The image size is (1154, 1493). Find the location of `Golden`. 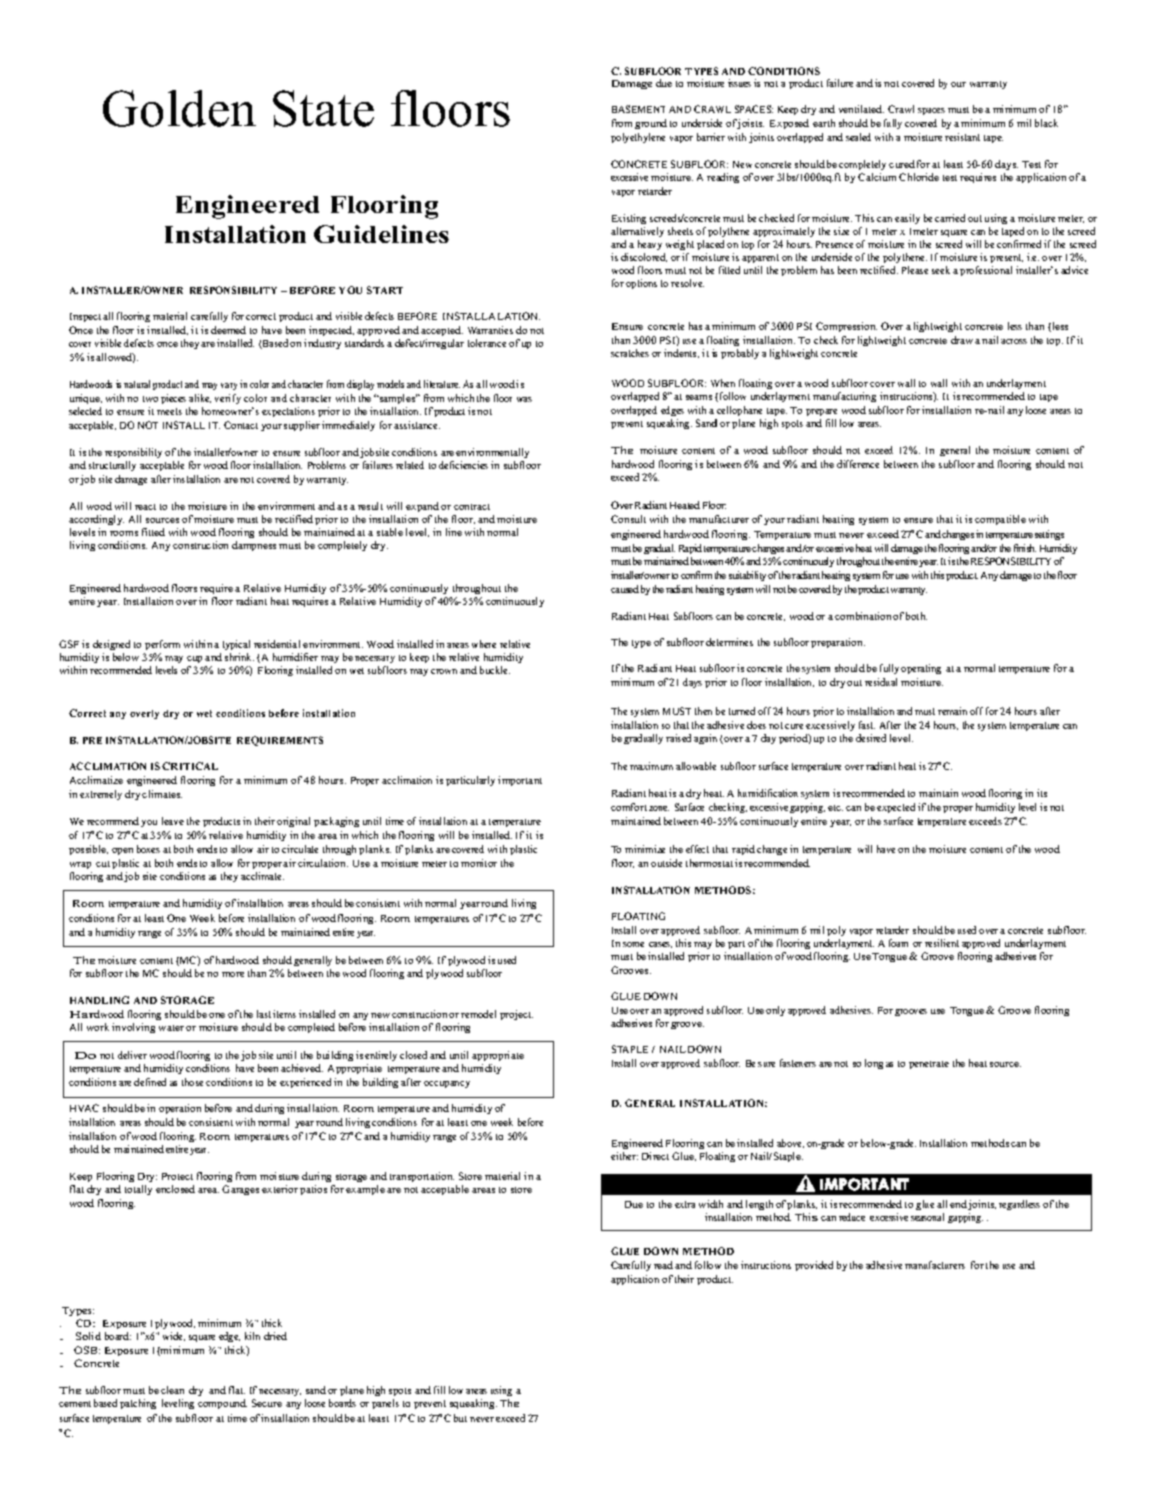

Golden is located at coordinates (179, 108).
